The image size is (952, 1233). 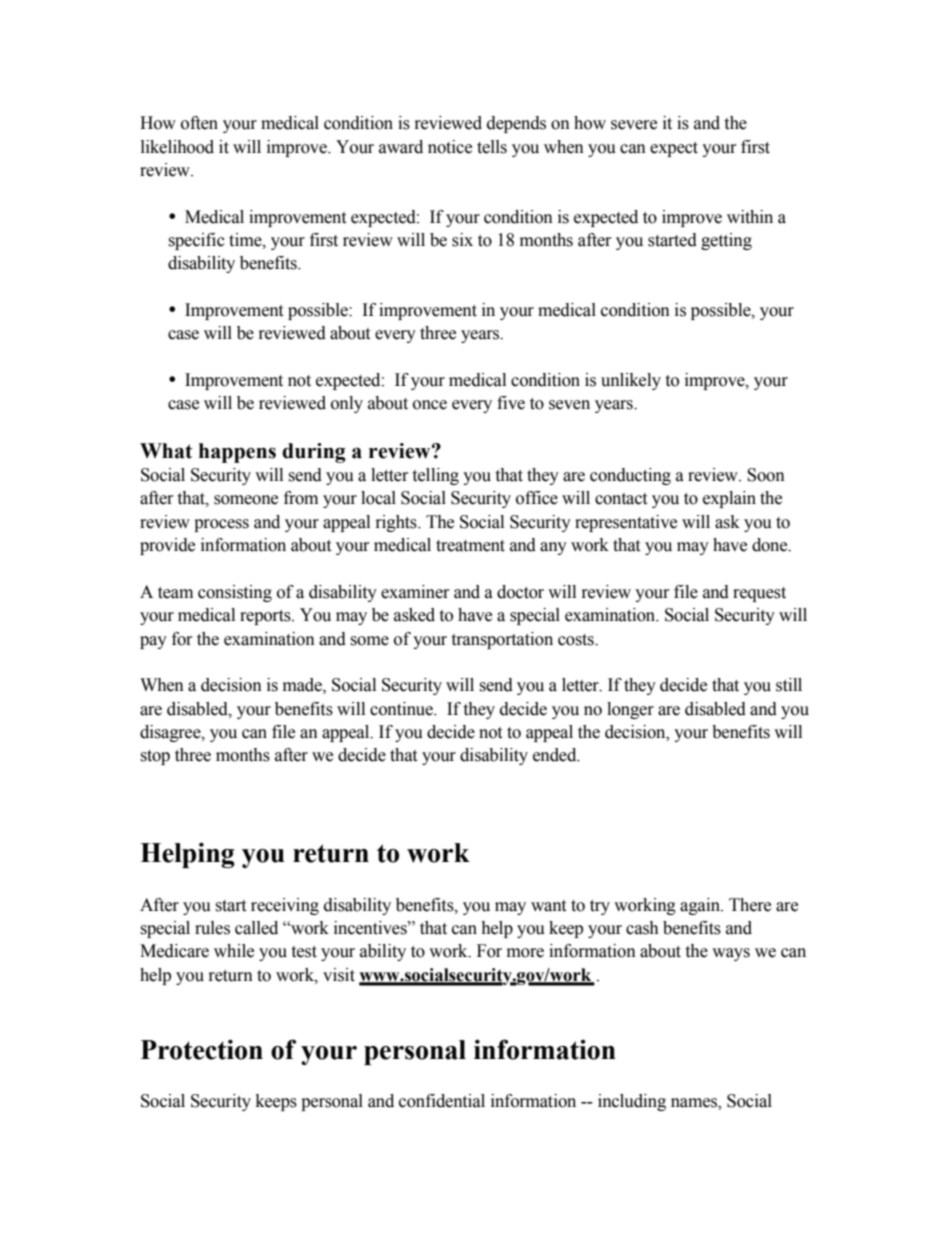 I want to click on specific, so click(x=196, y=241).
